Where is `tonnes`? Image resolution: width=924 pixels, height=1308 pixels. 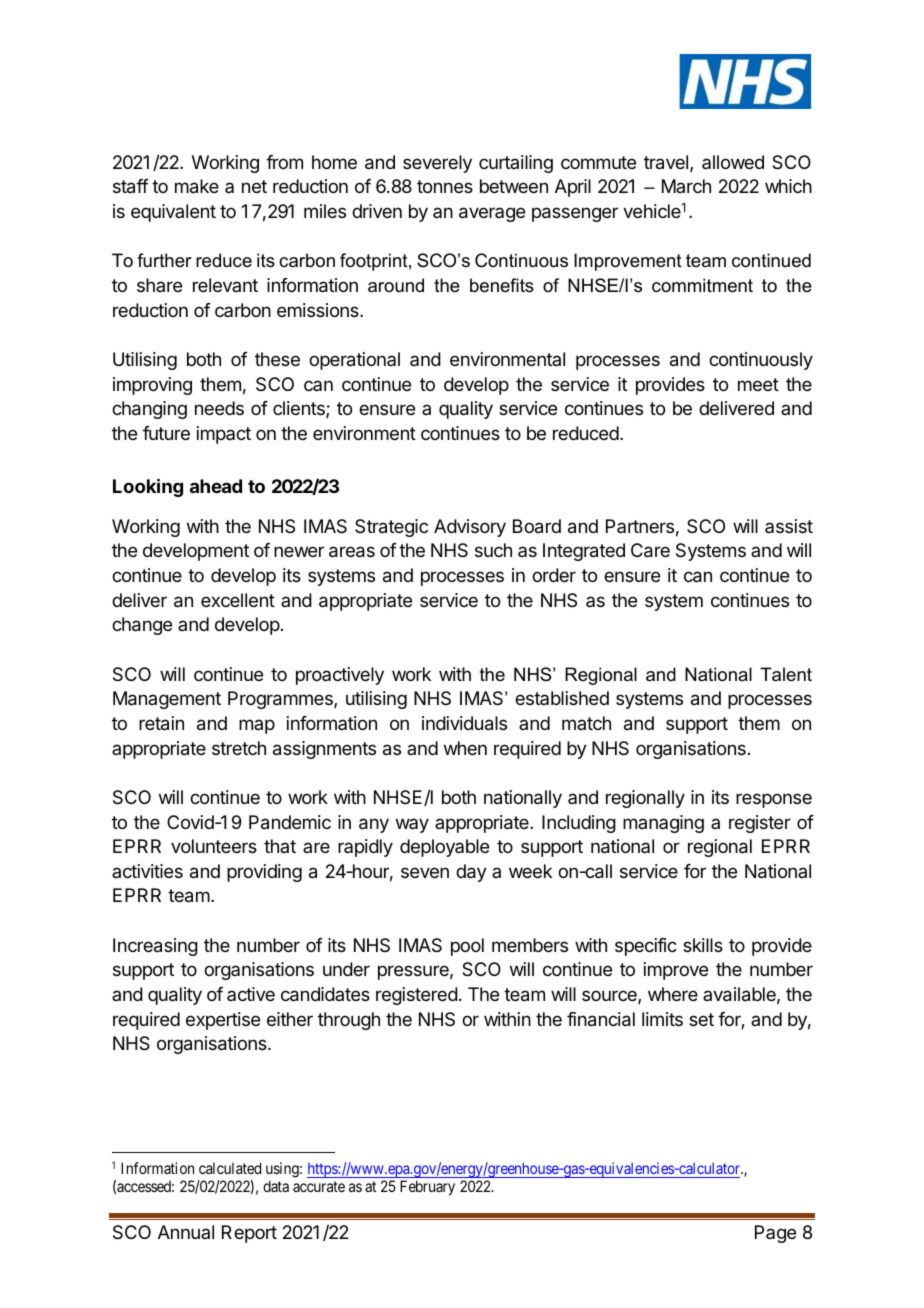
tonnes is located at coordinates (445, 186).
